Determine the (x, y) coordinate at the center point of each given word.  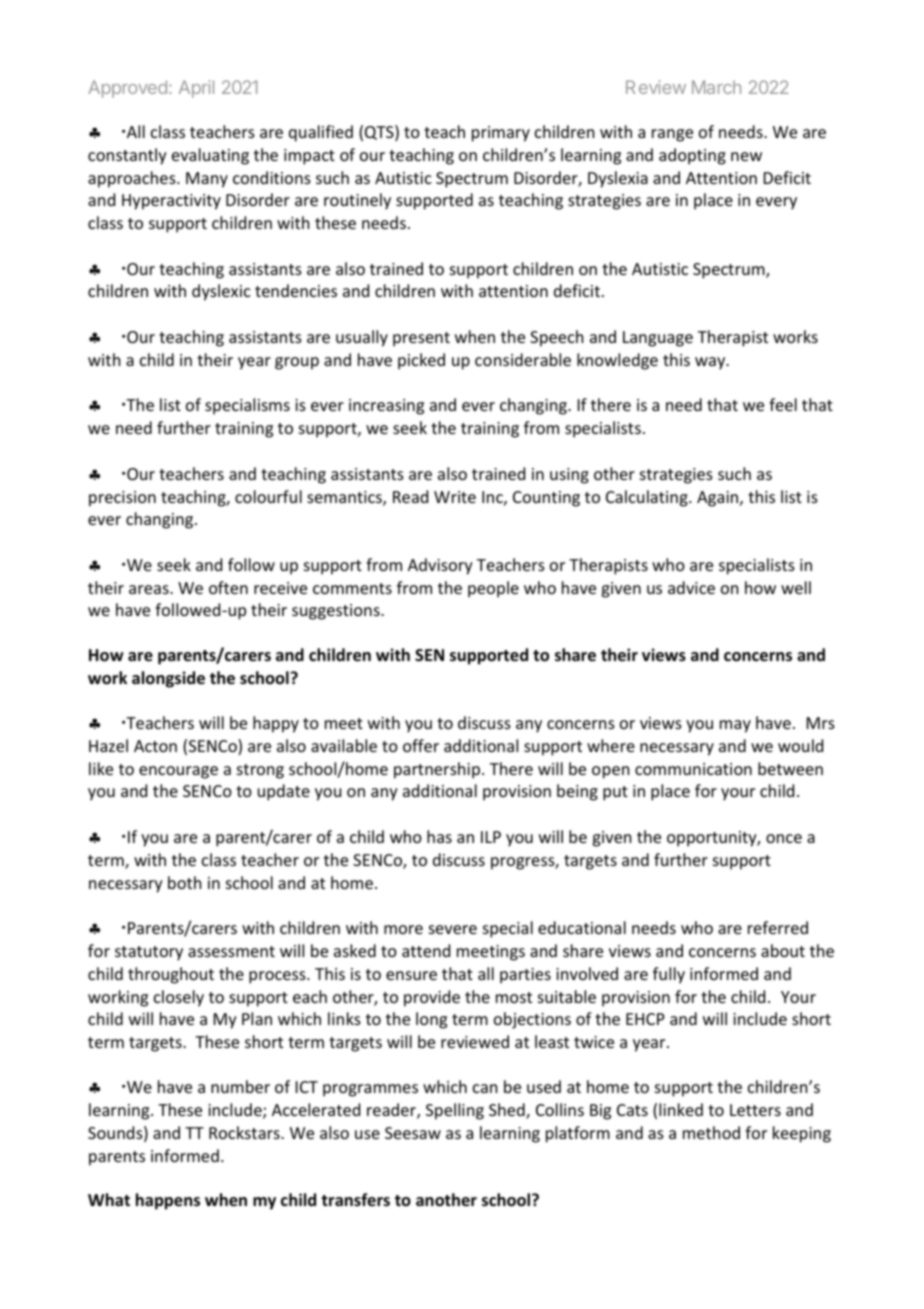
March (716, 87)
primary (501, 134)
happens (168, 1201)
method (711, 1132)
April (196, 89)
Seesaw (413, 1133)
